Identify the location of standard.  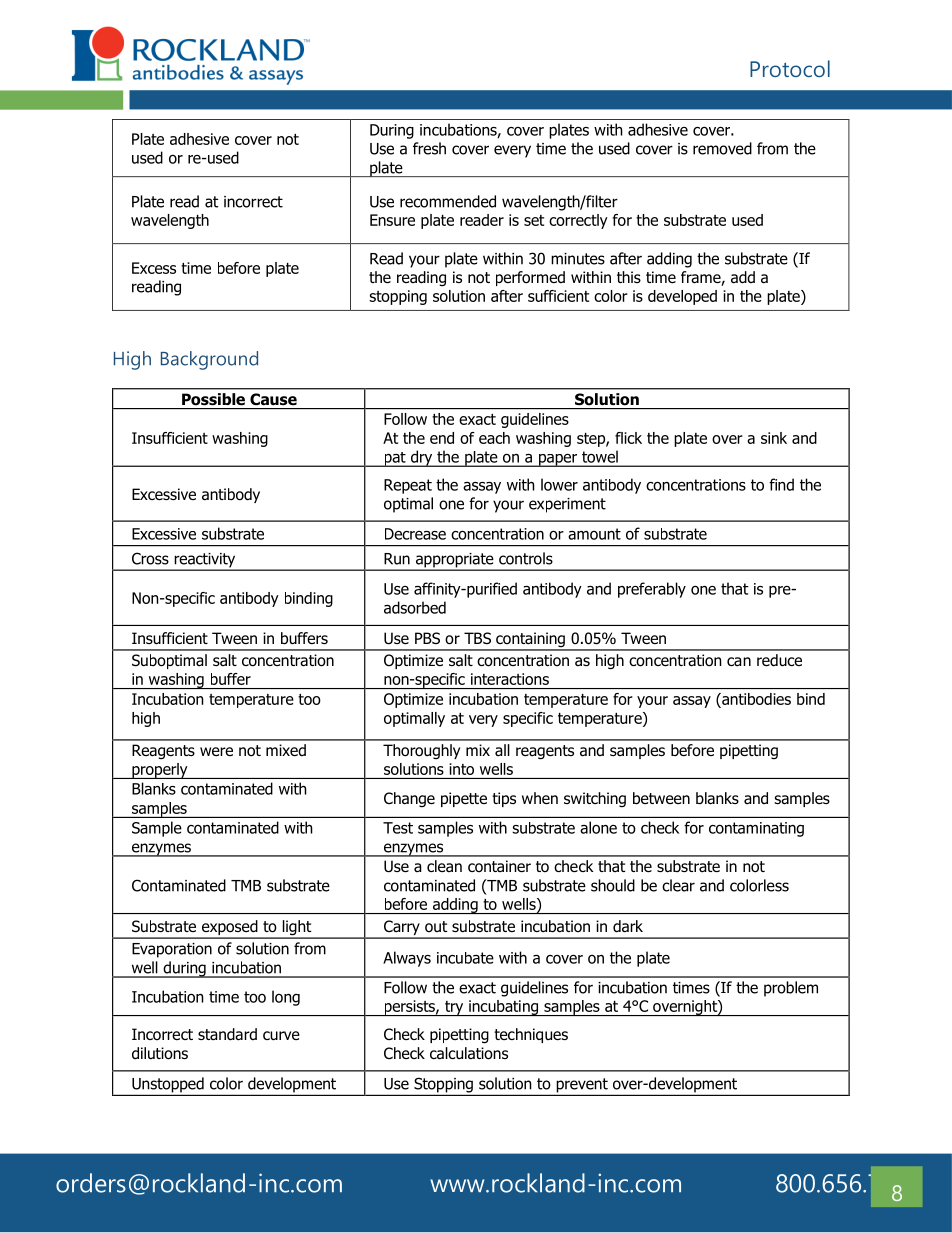
(227, 1034).
